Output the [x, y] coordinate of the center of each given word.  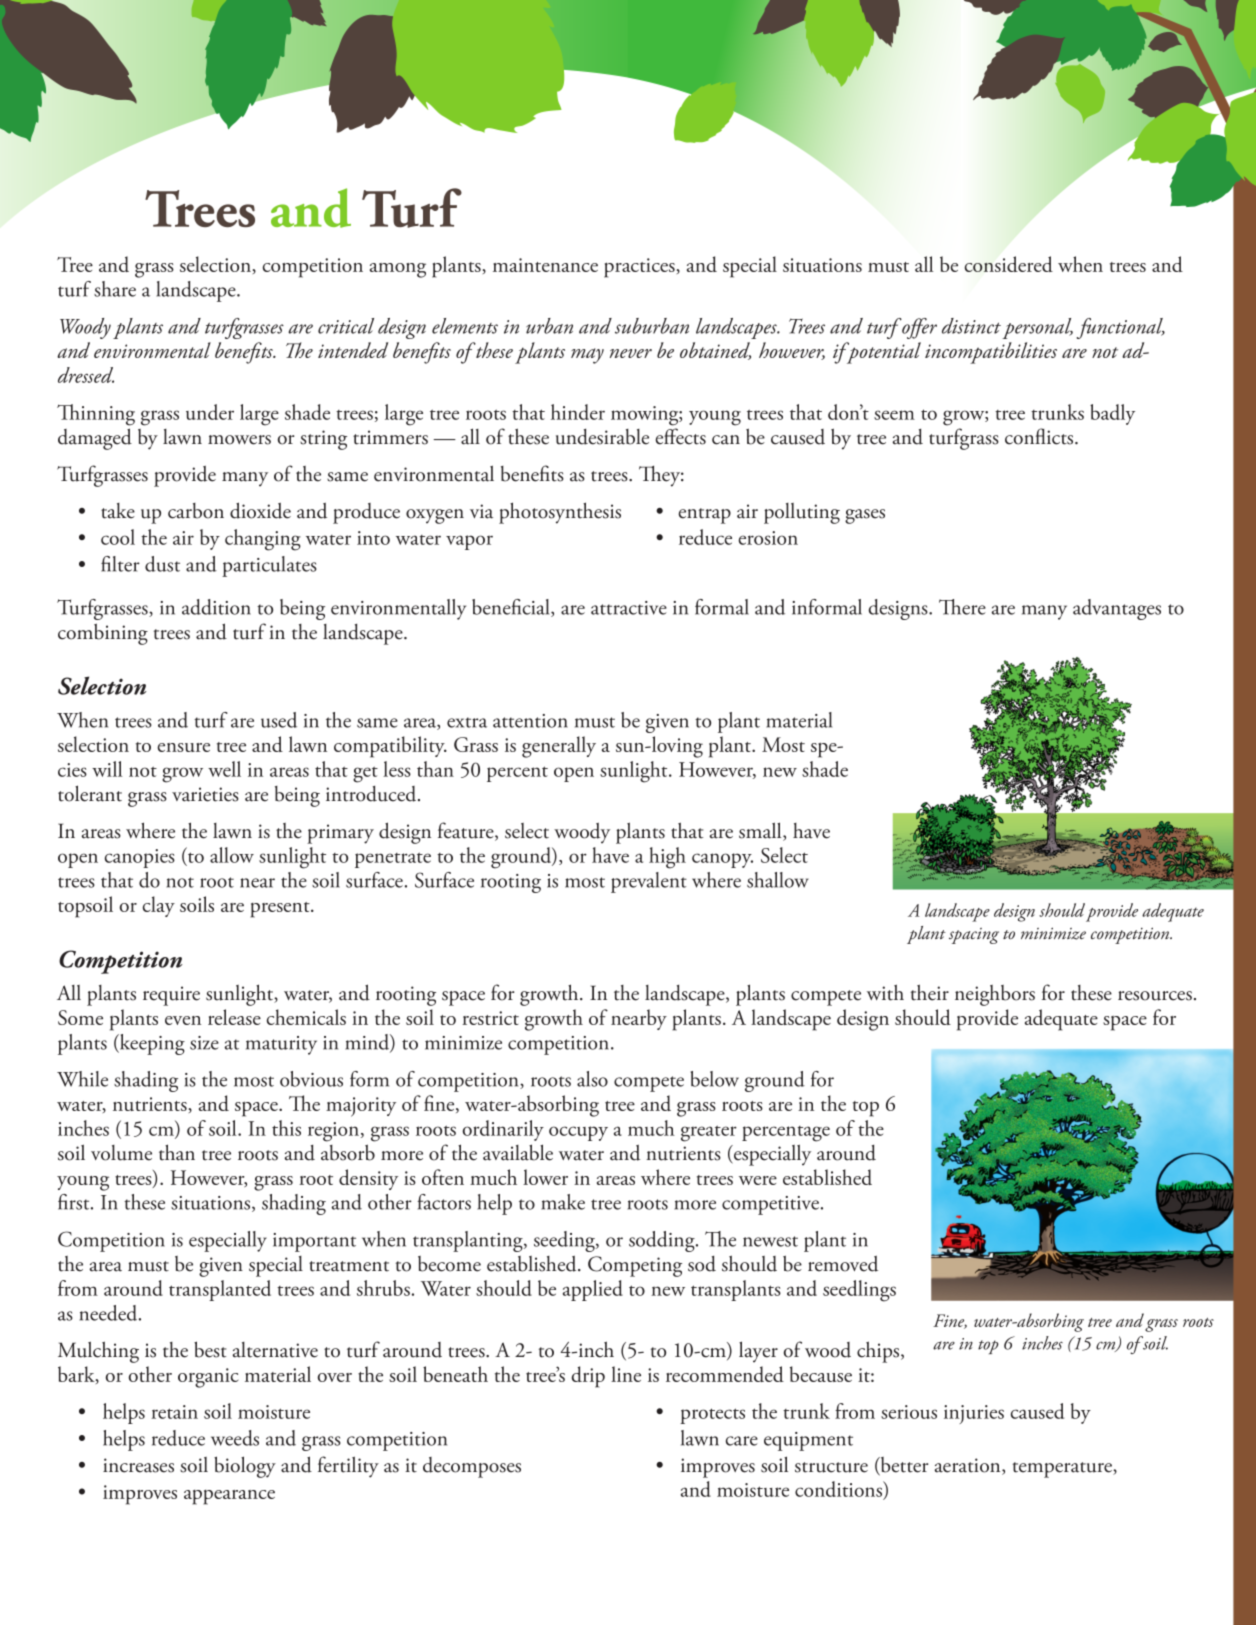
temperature [1063, 1470]
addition [216, 607]
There [962, 607]
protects [712, 1416]
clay [159, 906]
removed [843, 1263]
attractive [629, 608]
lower [545, 1177]
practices [639, 268]
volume [121, 1153]
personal [1037, 328]
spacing [974, 936]
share [115, 289]
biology [245, 1467]
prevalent [649, 882]
